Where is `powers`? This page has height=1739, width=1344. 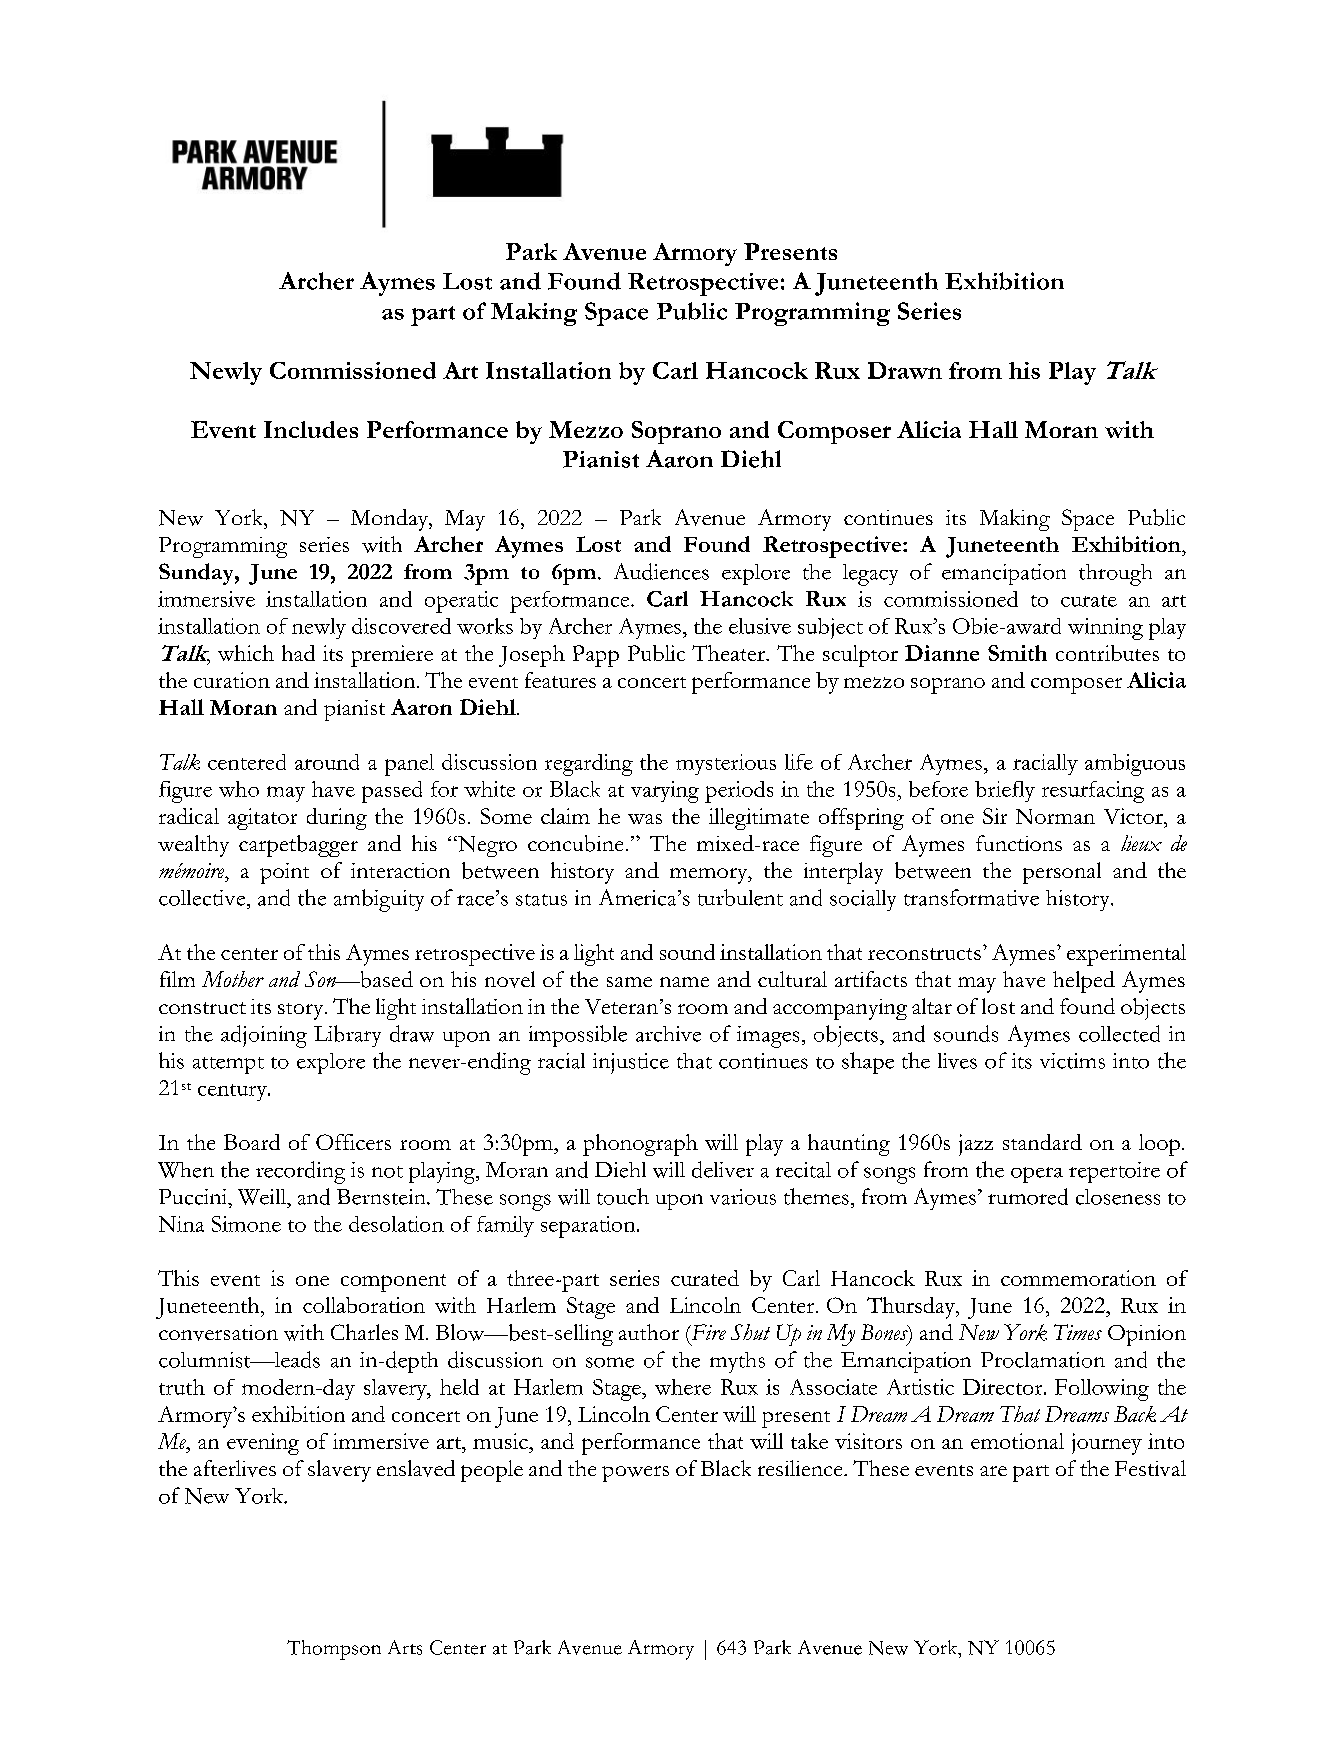 powers is located at coordinates (635, 1474).
